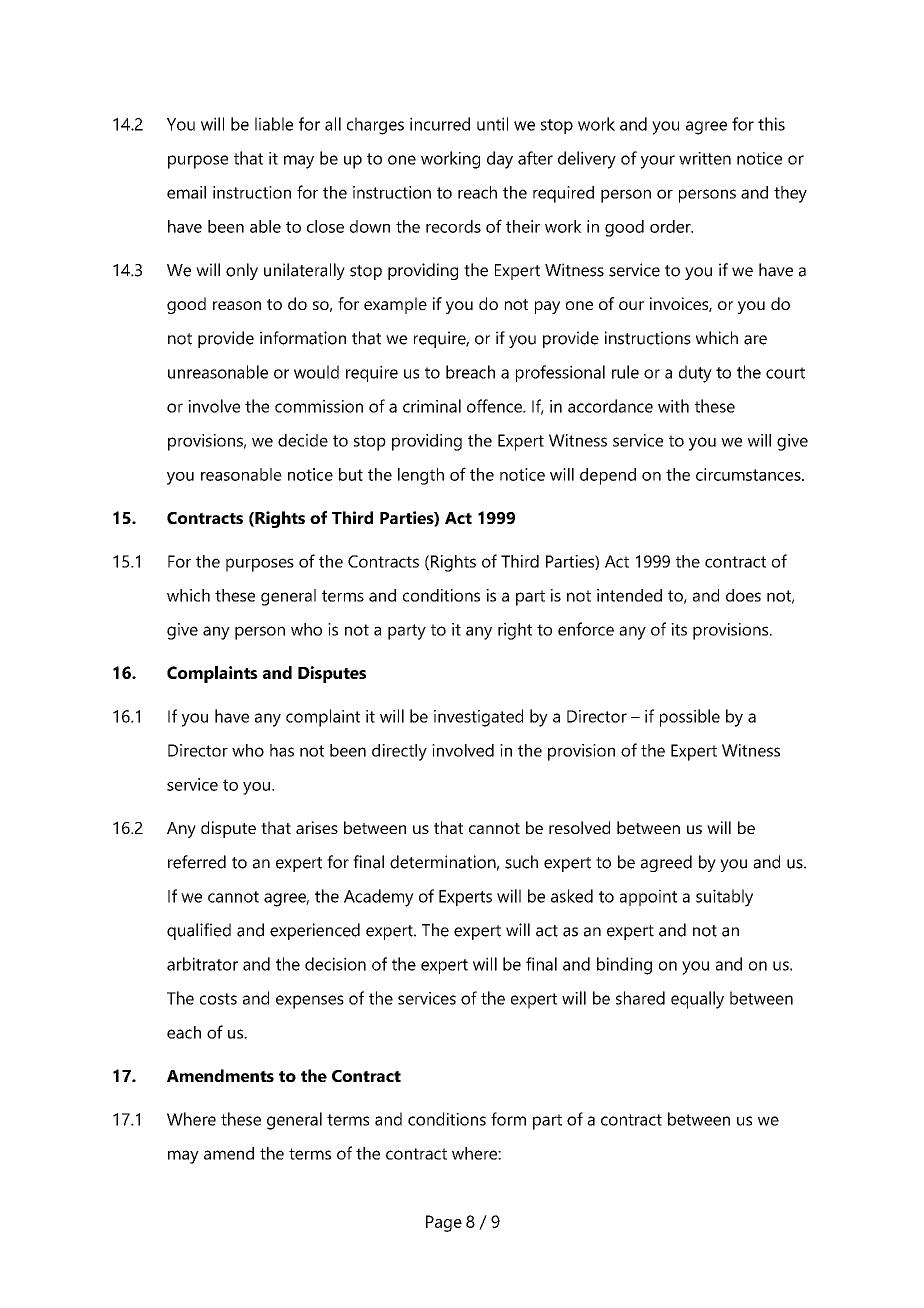  What do you see at coordinates (500, 160) in the screenshot?
I see `day` at bounding box center [500, 160].
